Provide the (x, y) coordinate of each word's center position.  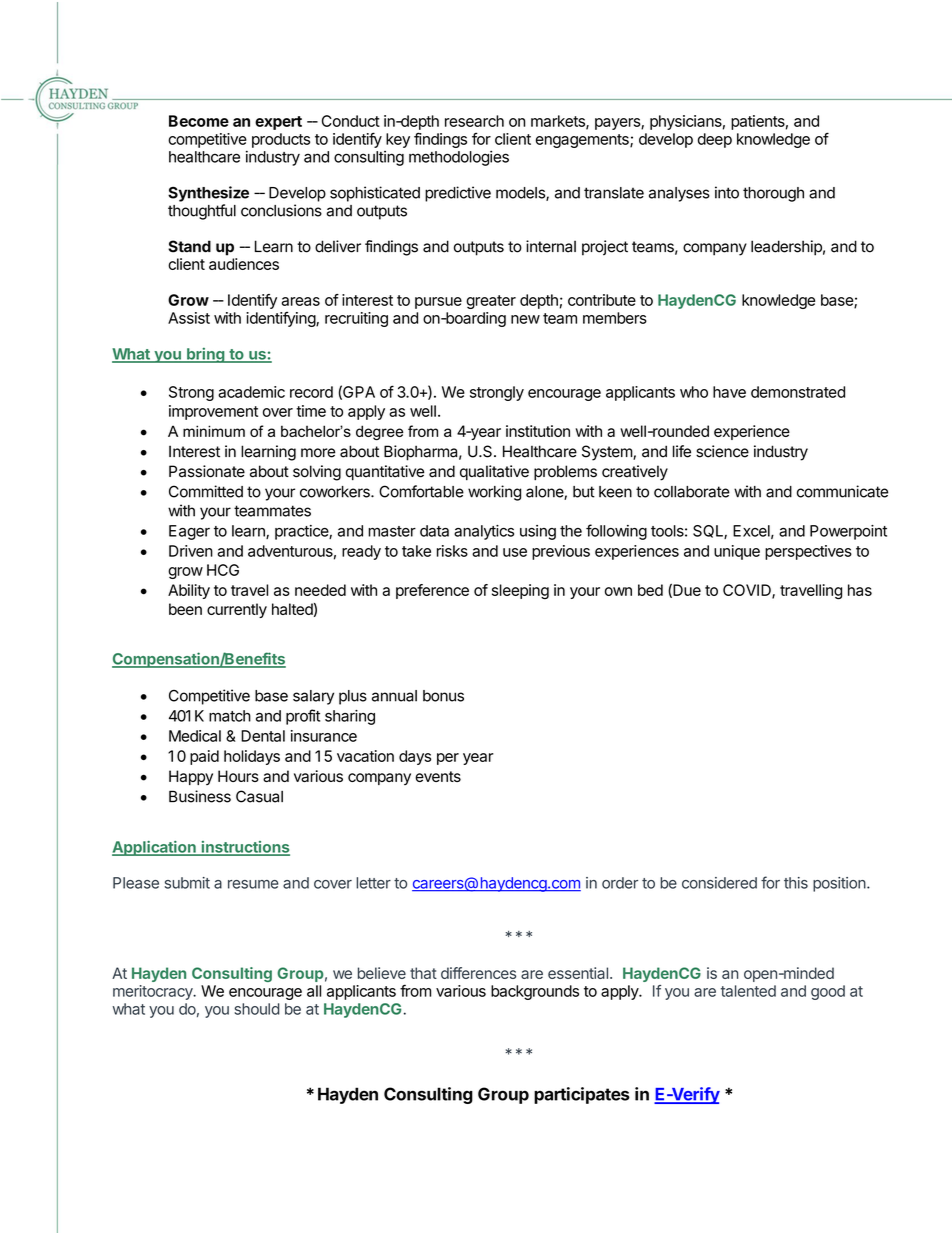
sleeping (520, 591)
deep (715, 140)
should (257, 1009)
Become (199, 121)
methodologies (459, 158)
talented (748, 991)
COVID (748, 591)
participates (582, 1095)
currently (237, 610)
